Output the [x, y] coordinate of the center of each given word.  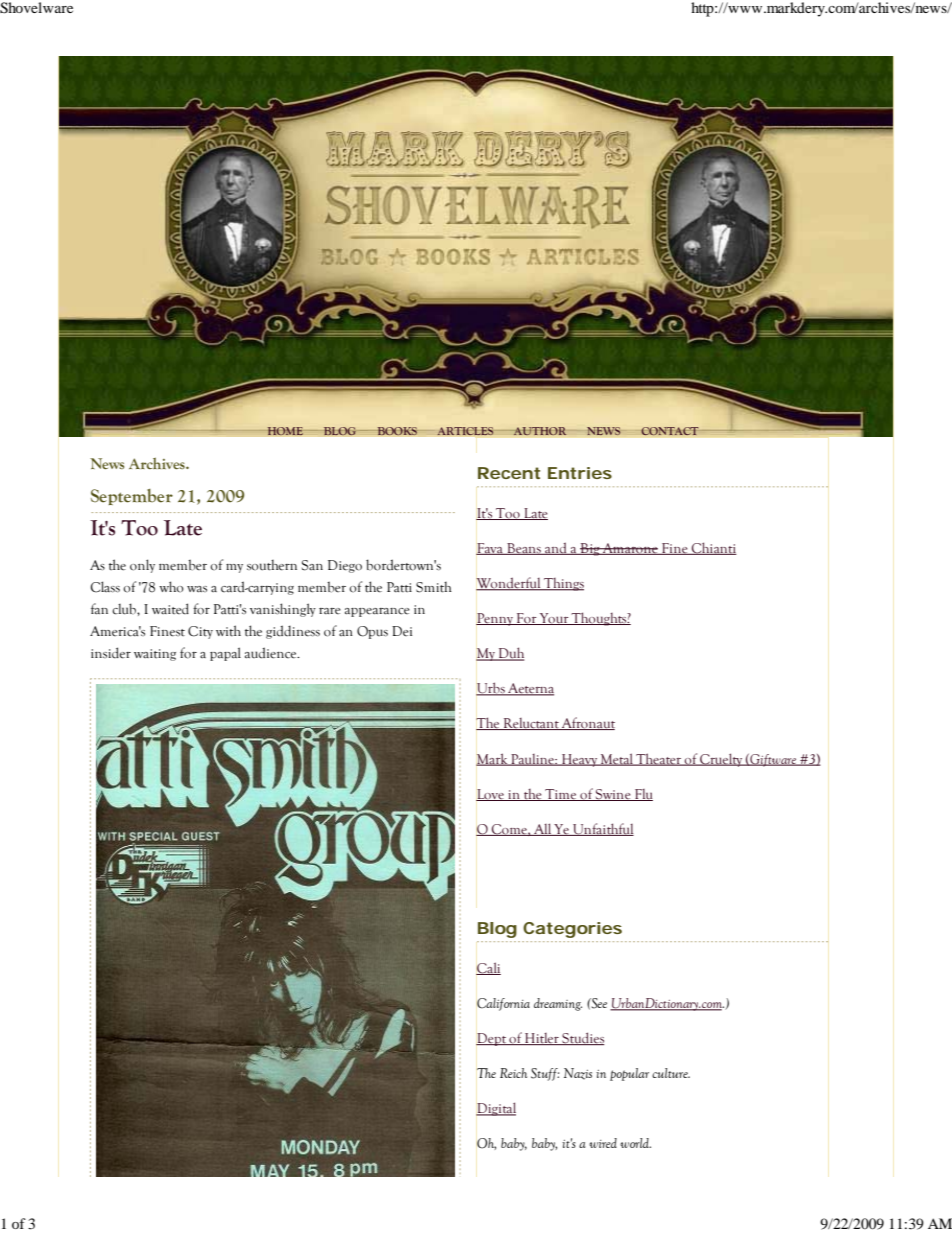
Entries [580, 473]
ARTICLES [466, 431]
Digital [496, 1109]
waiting [155, 655]
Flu [643, 795]
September [132, 497]
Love [491, 795]
